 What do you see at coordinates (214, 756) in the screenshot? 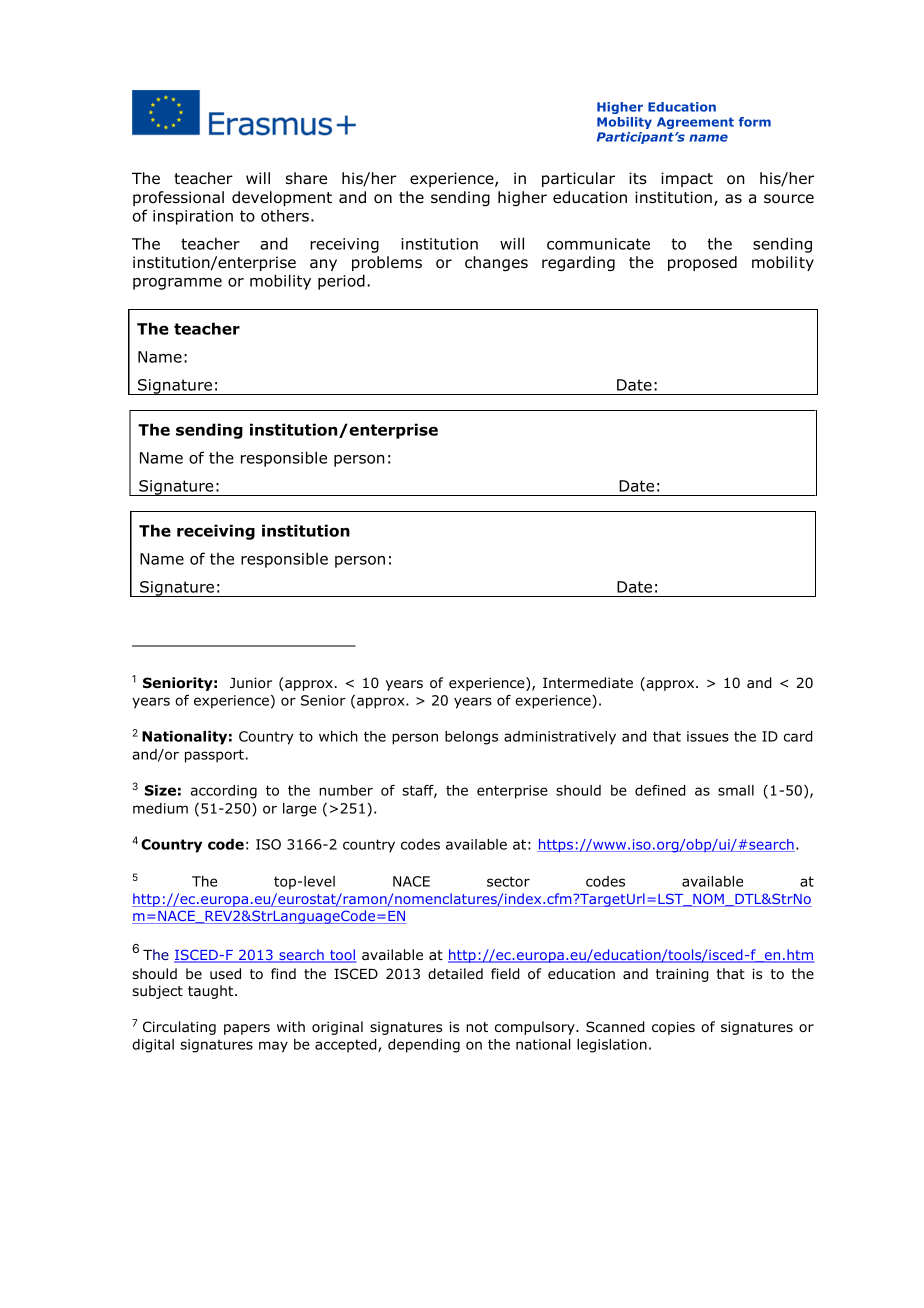
I see `passport` at bounding box center [214, 756].
